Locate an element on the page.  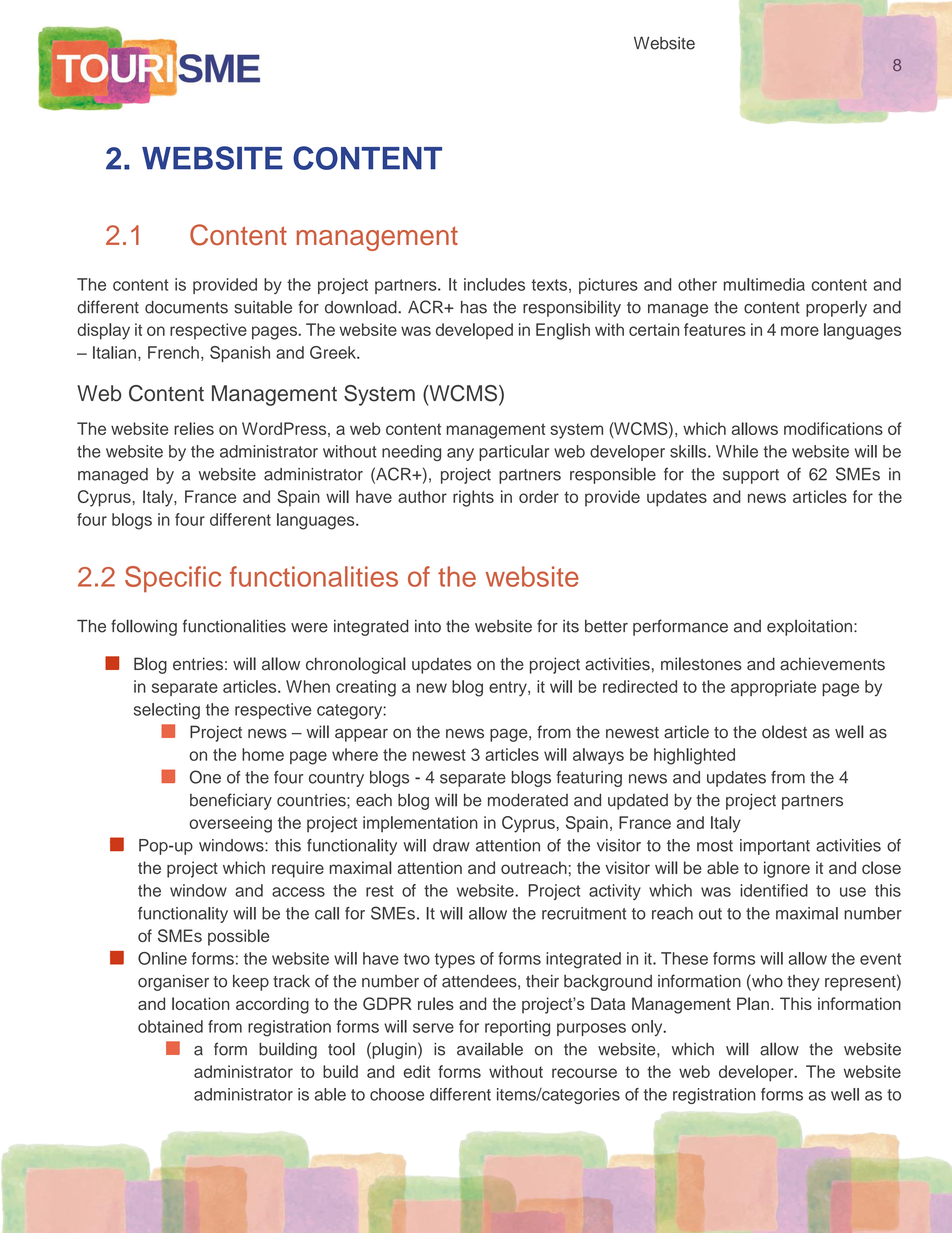
obtained is located at coordinates (170, 1026).
